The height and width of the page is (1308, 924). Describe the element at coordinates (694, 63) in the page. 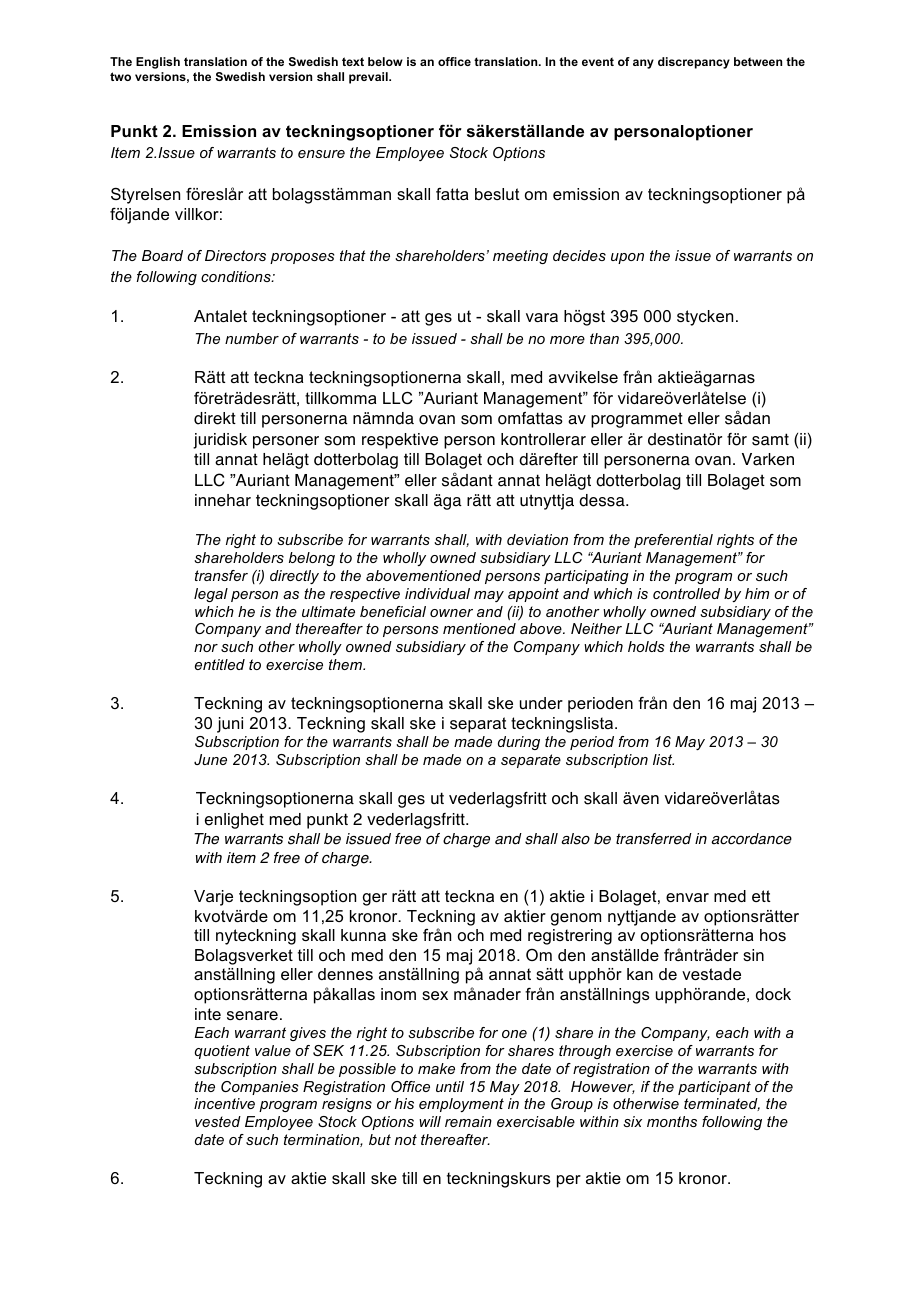

I see `discrepancy` at that location.
